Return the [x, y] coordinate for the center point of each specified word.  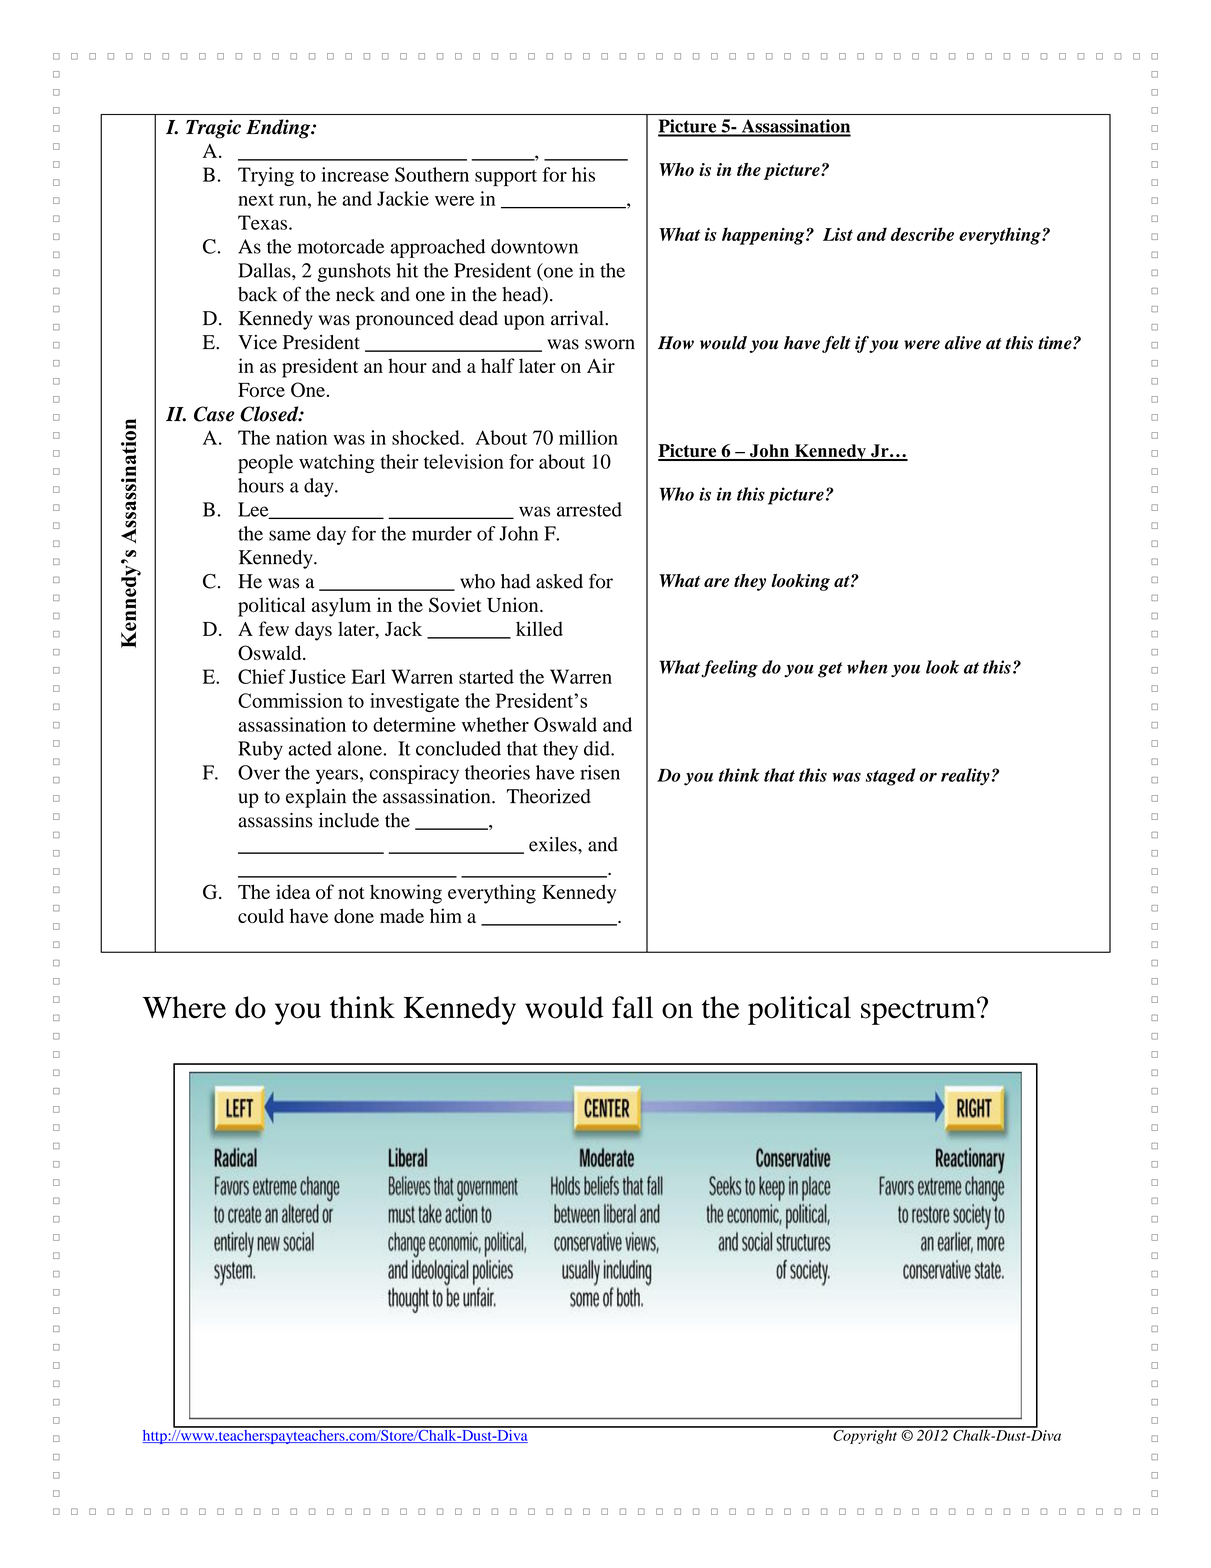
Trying [266, 176]
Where [184, 1007]
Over [259, 772]
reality [965, 777]
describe [922, 234]
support [506, 178]
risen [600, 772]
